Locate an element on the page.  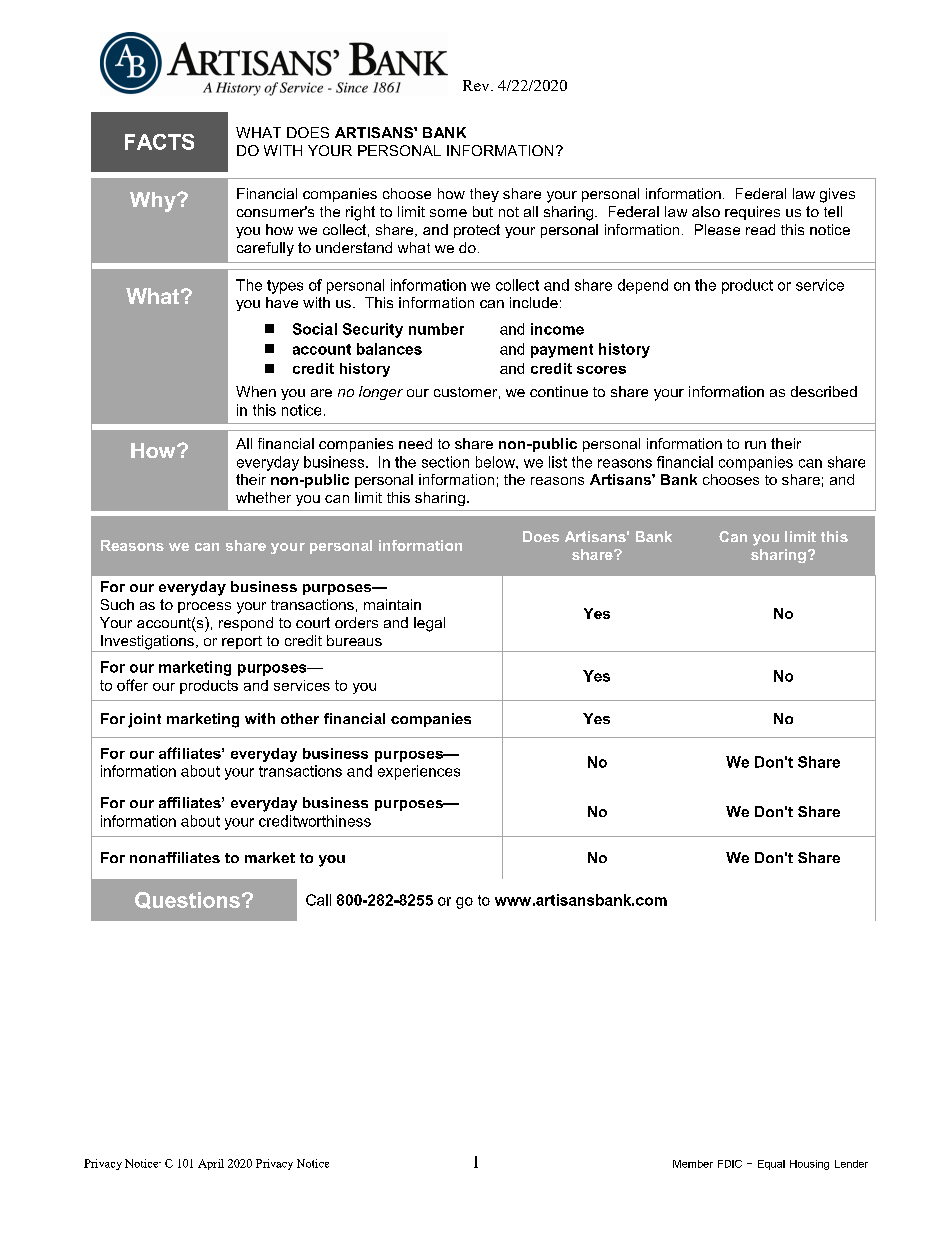
legal is located at coordinates (429, 624).
